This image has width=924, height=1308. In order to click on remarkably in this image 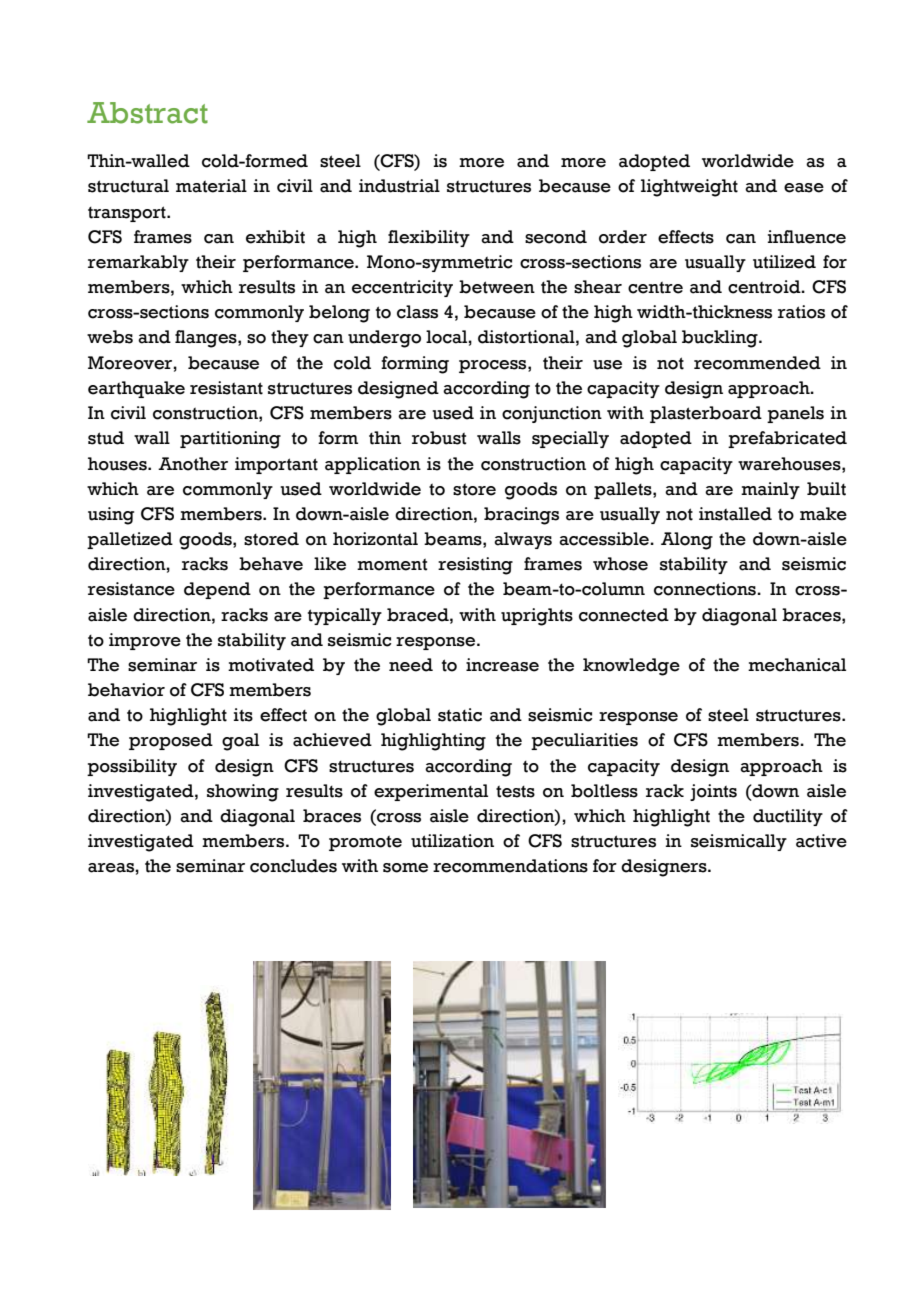, I will do `click(138, 263)`.
